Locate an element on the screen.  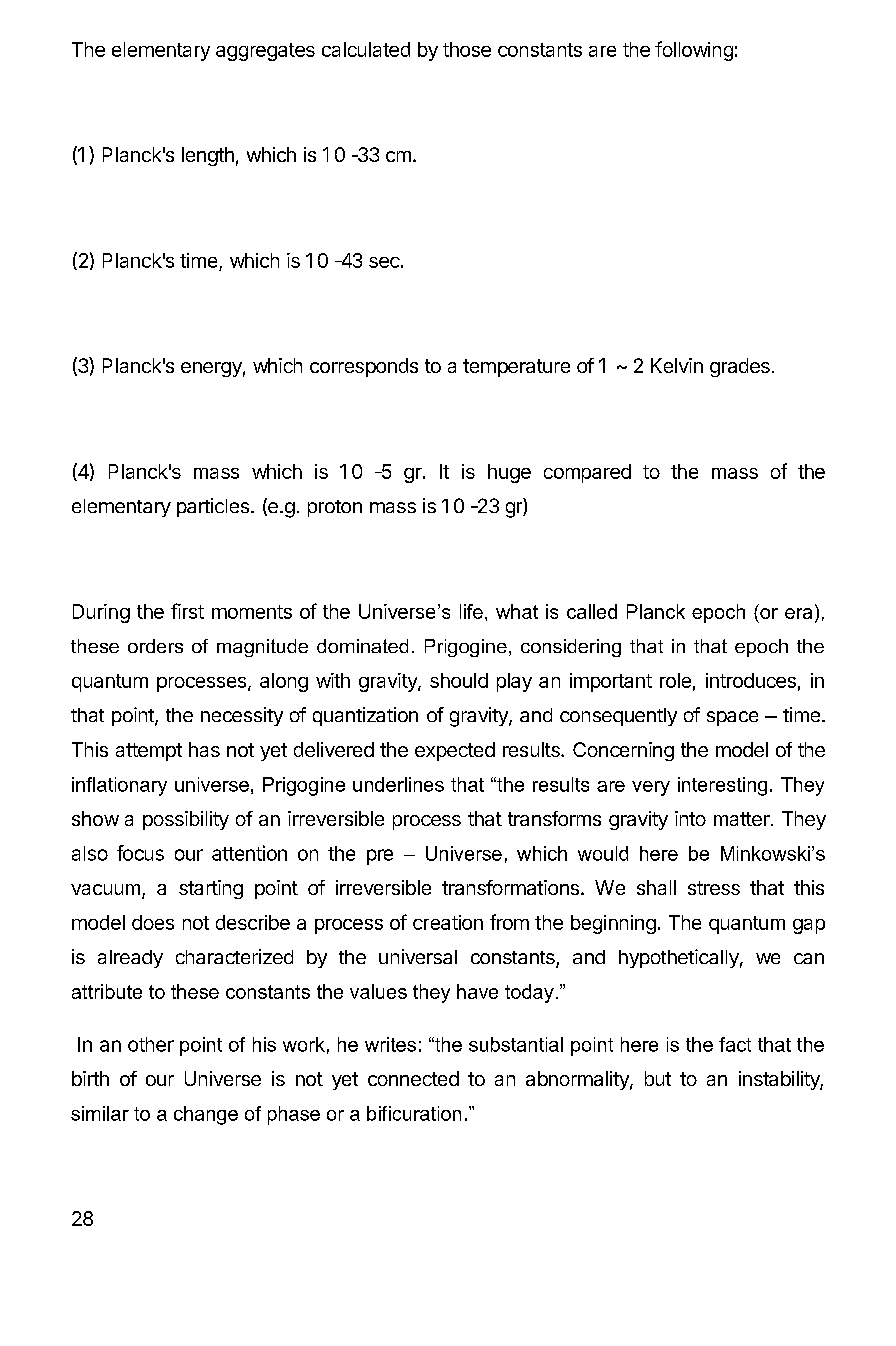
temperature is located at coordinates (516, 368).
